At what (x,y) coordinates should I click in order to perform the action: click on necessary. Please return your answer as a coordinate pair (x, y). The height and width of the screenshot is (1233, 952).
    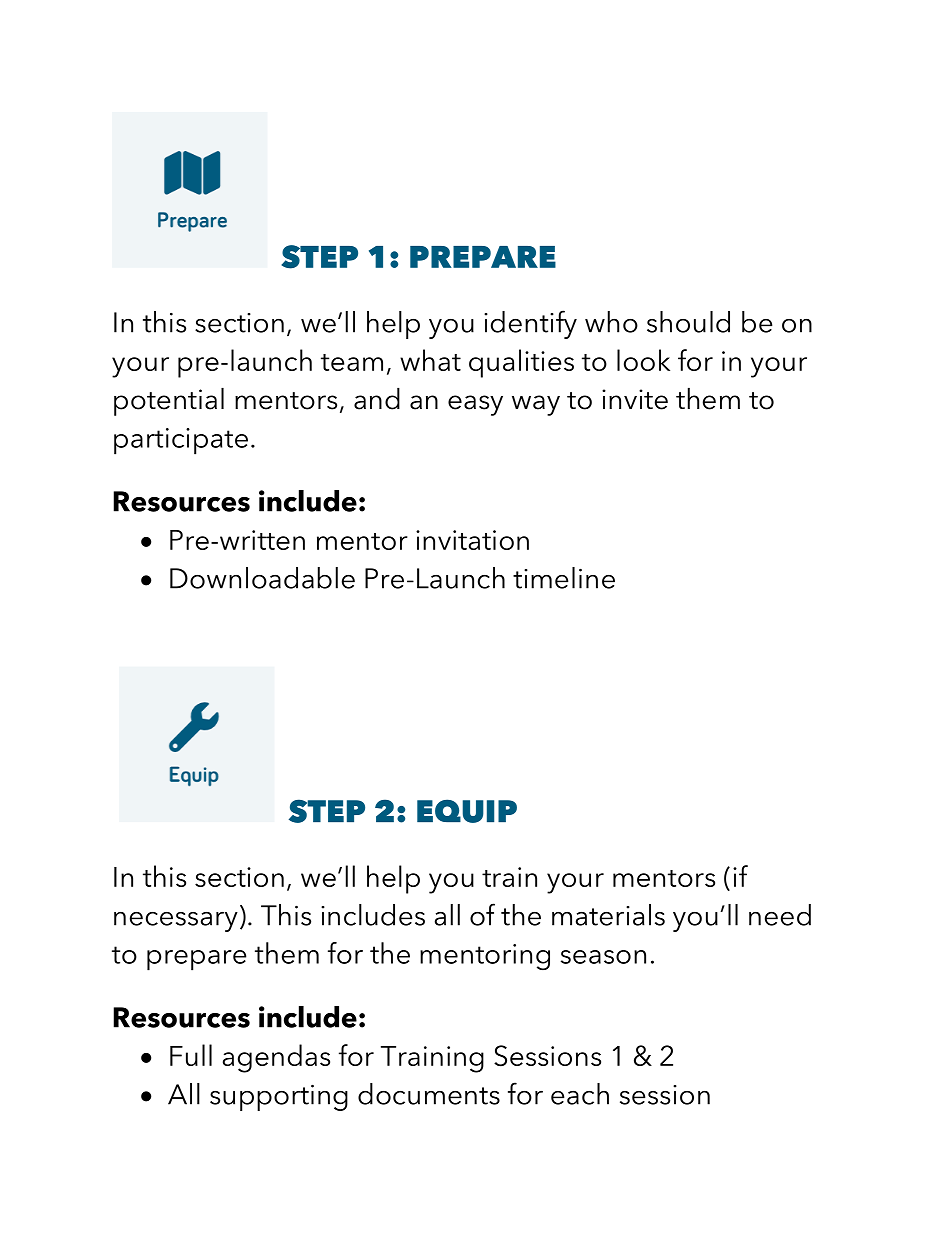
    Looking at the image, I should click on (176, 922).
